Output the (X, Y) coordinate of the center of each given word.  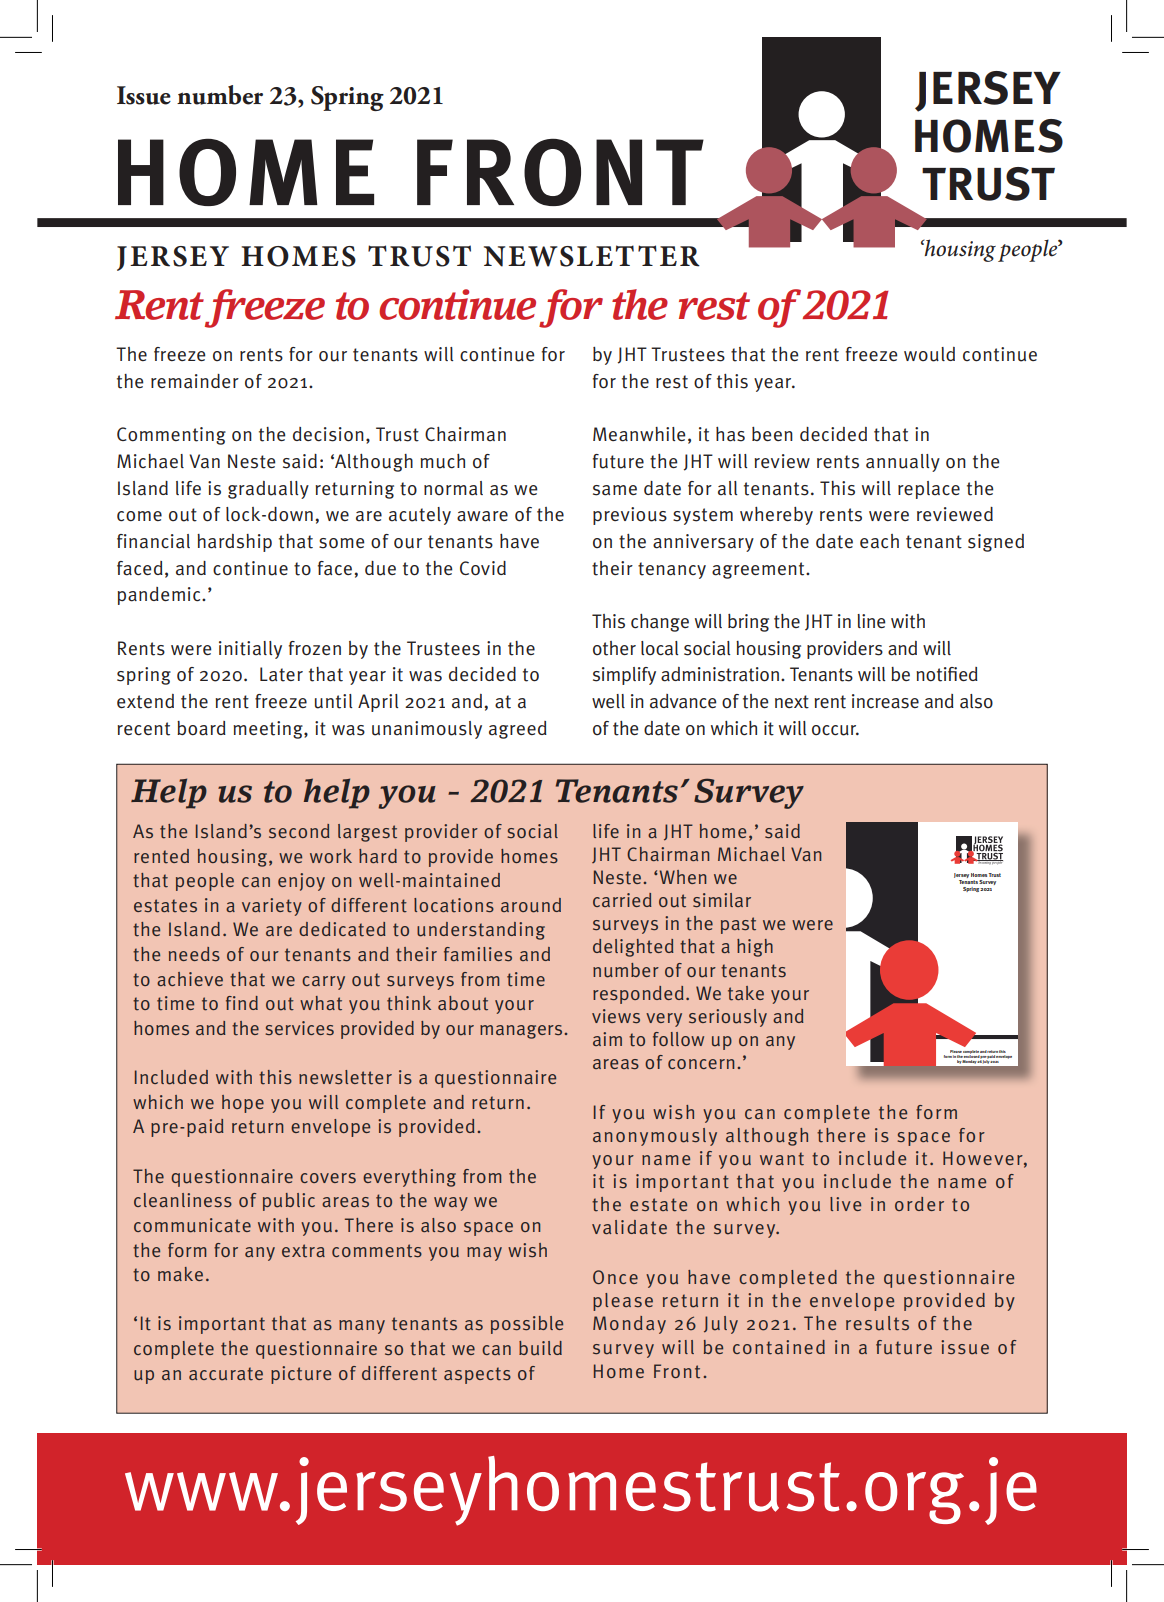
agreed (518, 730)
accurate (226, 1374)
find (242, 1003)
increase (885, 701)
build (540, 1348)
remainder (195, 381)
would (929, 354)
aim (607, 1039)
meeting (269, 730)
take (746, 993)
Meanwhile (639, 434)
